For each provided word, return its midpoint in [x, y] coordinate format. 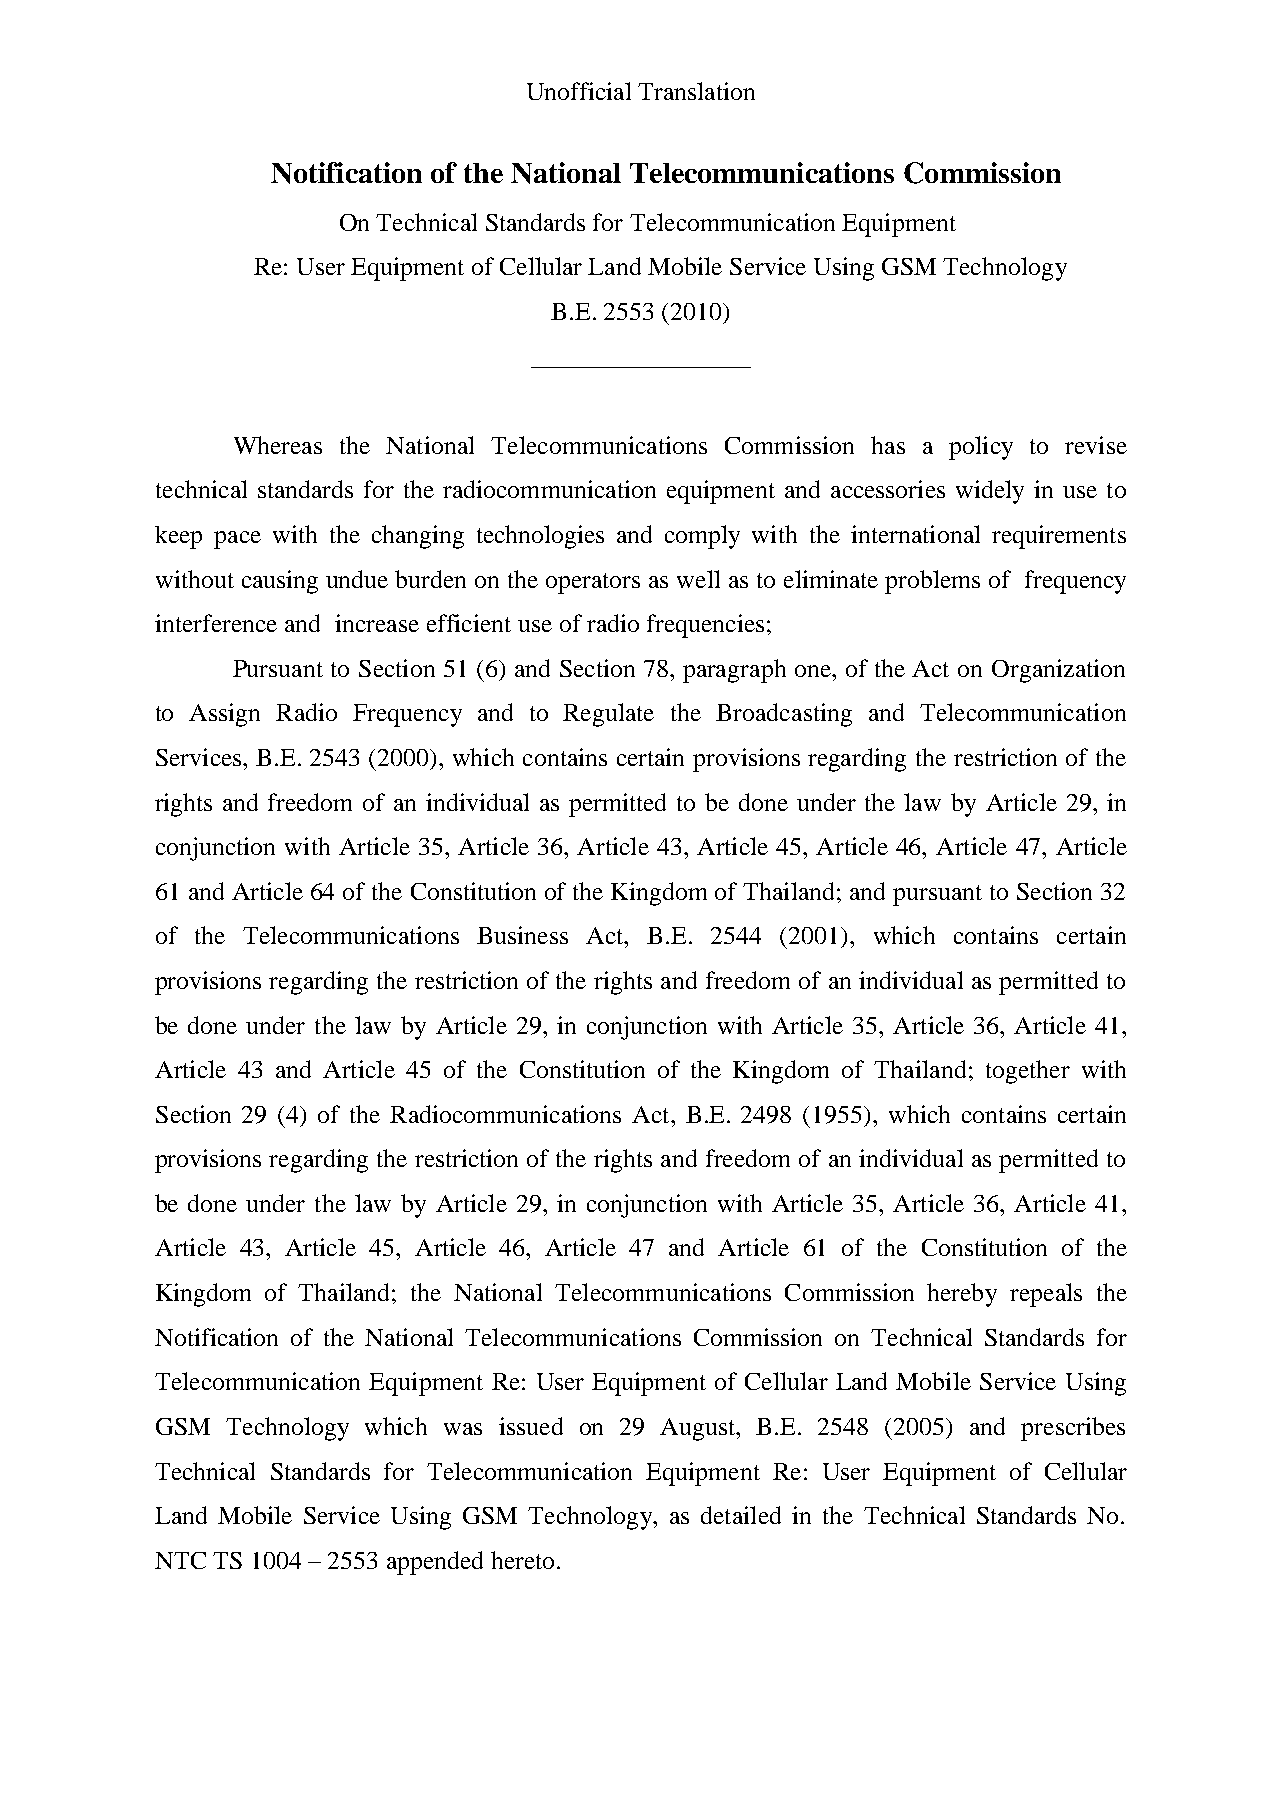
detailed [741, 1515]
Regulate [608, 715]
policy [981, 448]
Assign [224, 715]
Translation [696, 91]
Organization [1058, 671]
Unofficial [579, 91]
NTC [180, 1560]
